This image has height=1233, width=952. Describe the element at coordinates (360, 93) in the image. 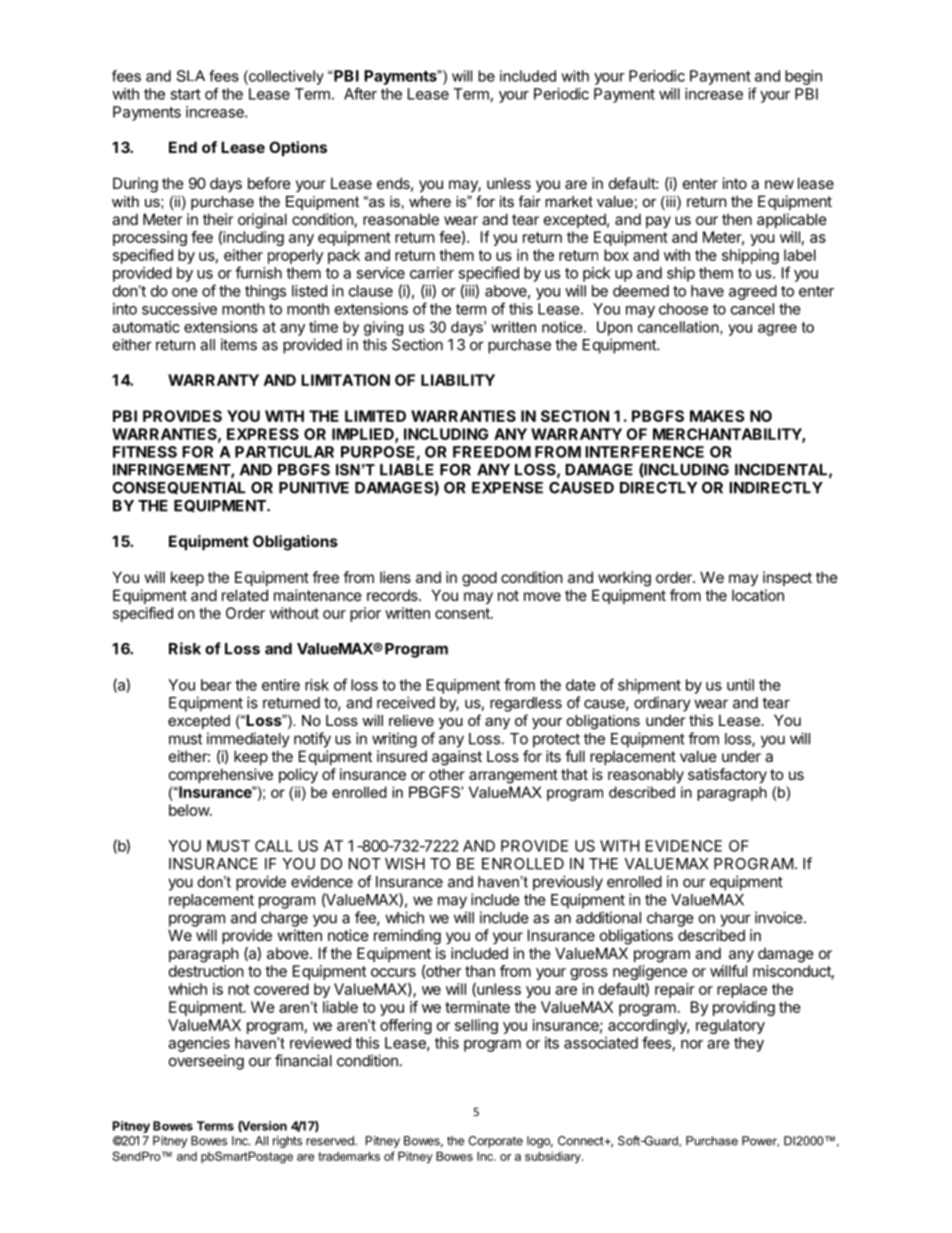

I see `After` at that location.
